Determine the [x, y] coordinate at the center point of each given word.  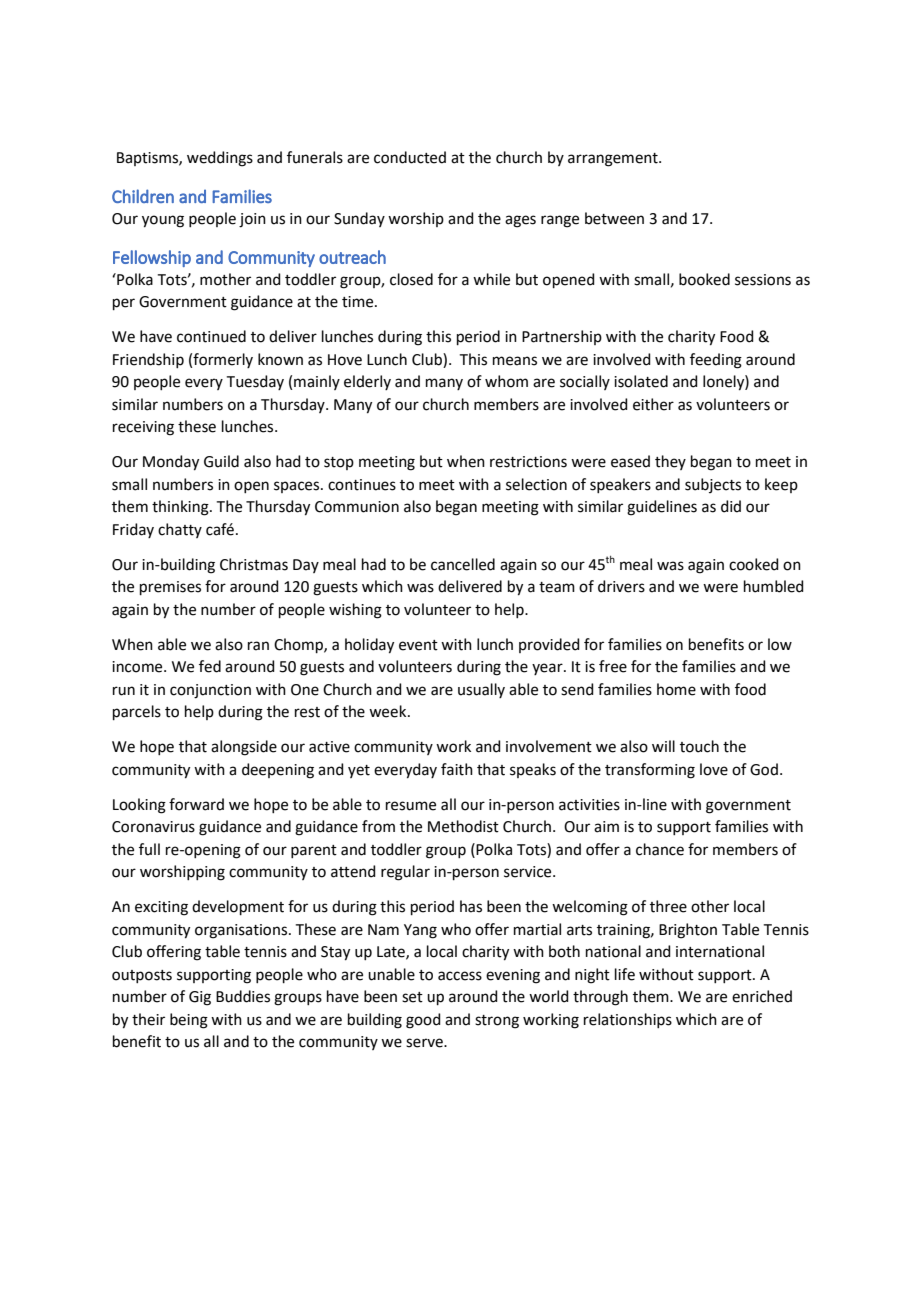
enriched [762, 996]
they [670, 462]
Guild [221, 461]
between [614, 218]
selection [536, 484]
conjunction [210, 691]
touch [699, 746]
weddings [220, 159]
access [460, 976]
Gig [200, 998]
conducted [410, 157]
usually [481, 690]
